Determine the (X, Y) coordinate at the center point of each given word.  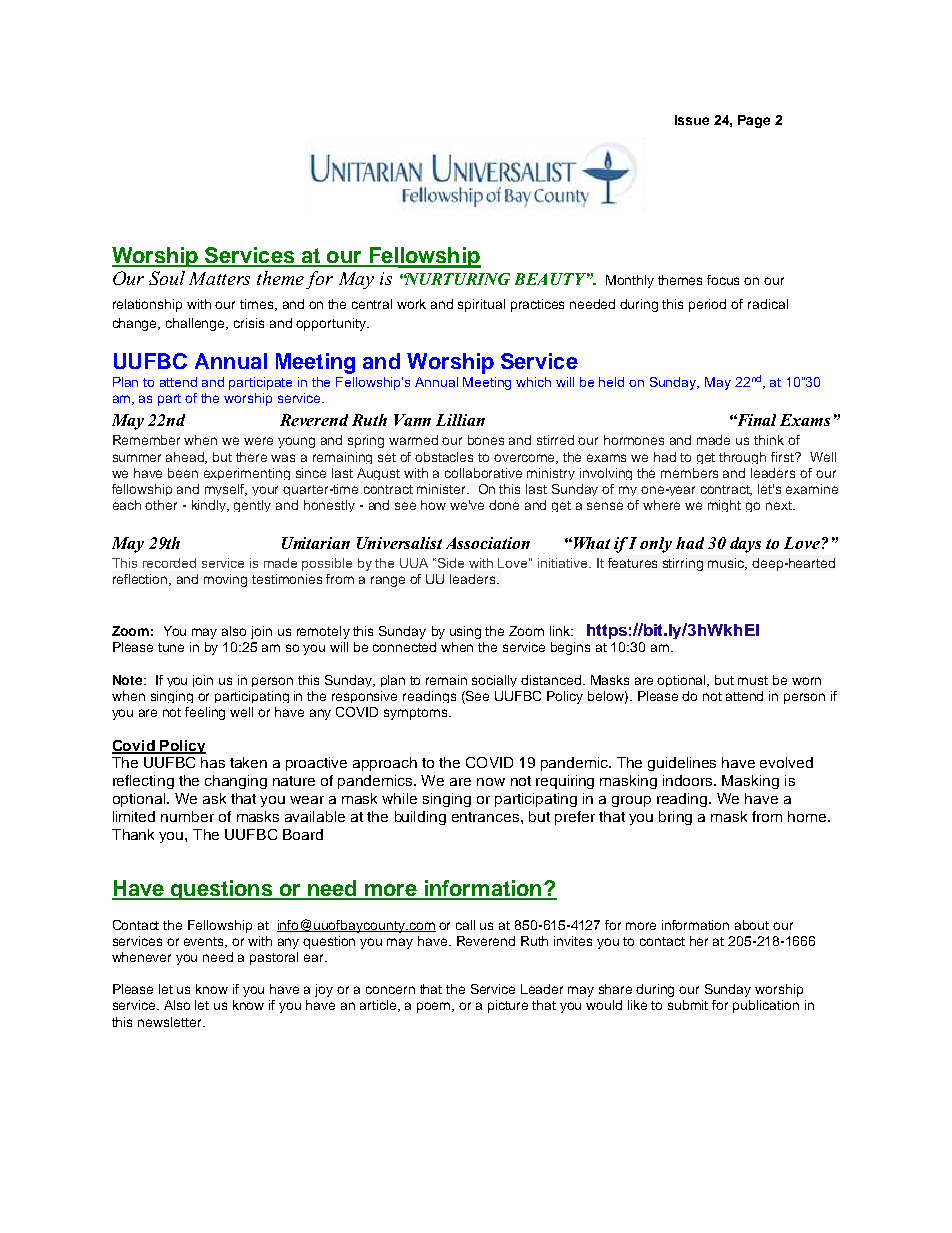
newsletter (171, 1022)
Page (754, 121)
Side (451, 563)
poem (435, 1007)
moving (225, 580)
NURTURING (457, 279)
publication (766, 1006)
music (727, 564)
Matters (219, 278)
